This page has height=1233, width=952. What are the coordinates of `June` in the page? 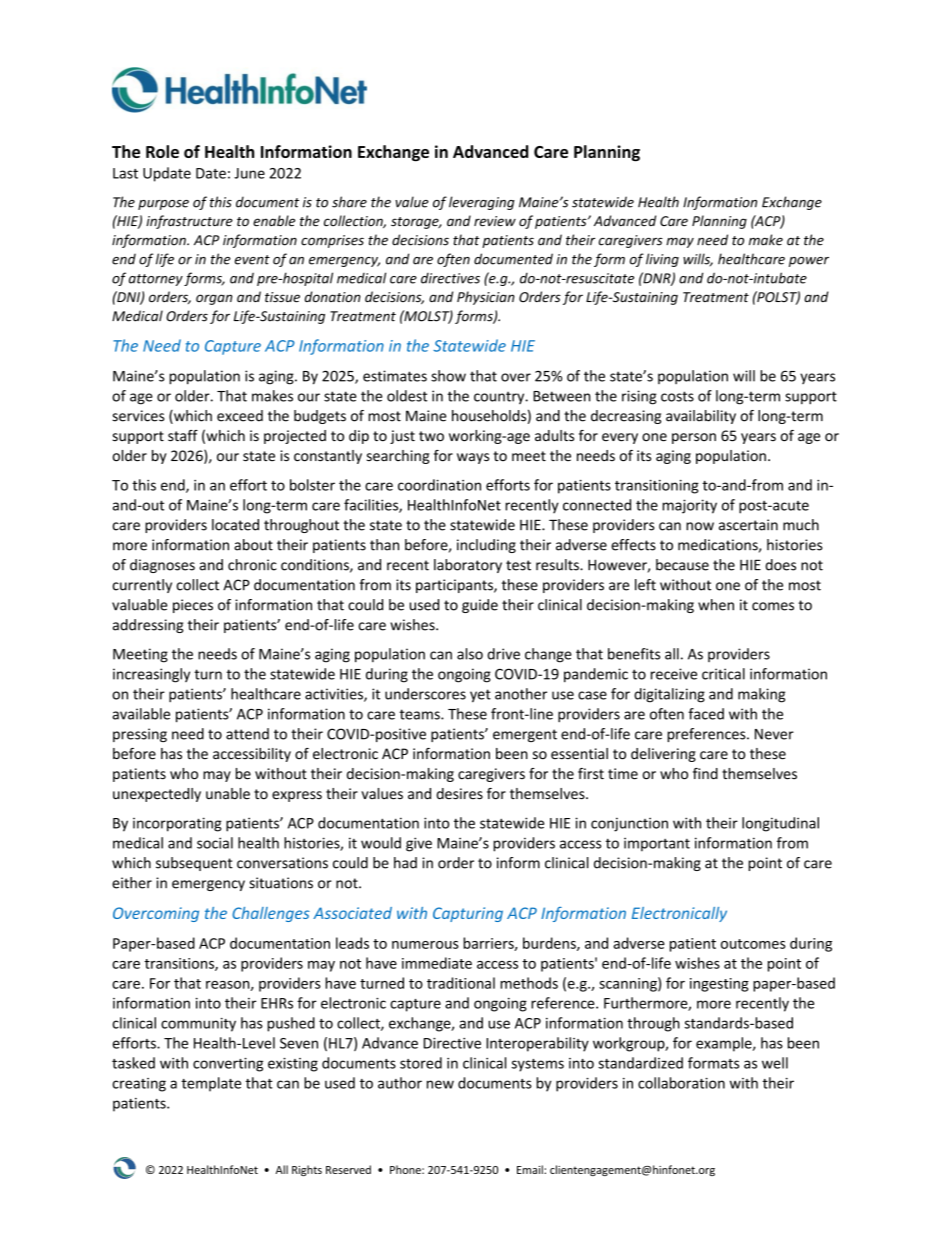 It's located at (249, 173).
